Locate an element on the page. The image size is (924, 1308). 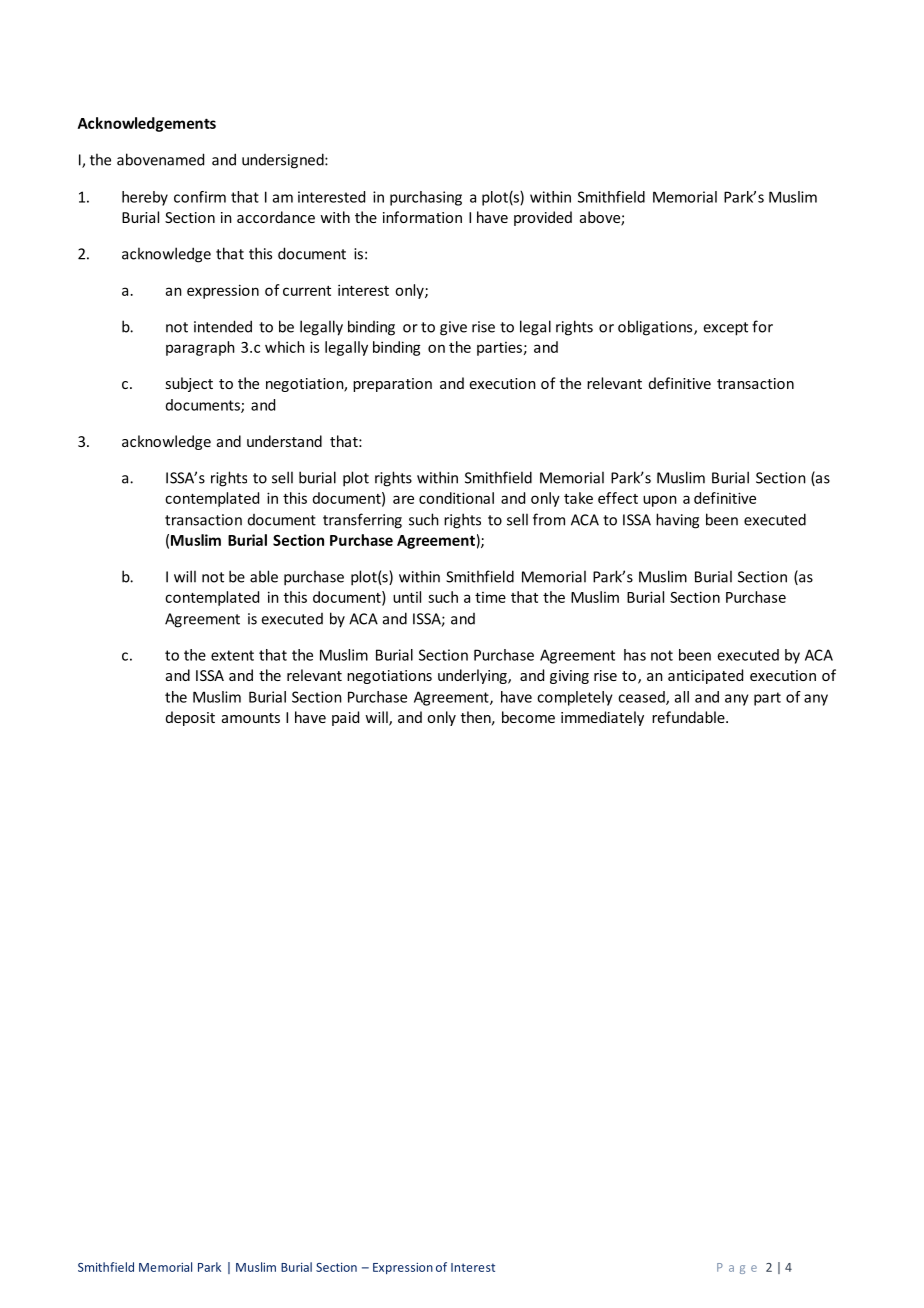
confirm is located at coordinates (200, 197).
